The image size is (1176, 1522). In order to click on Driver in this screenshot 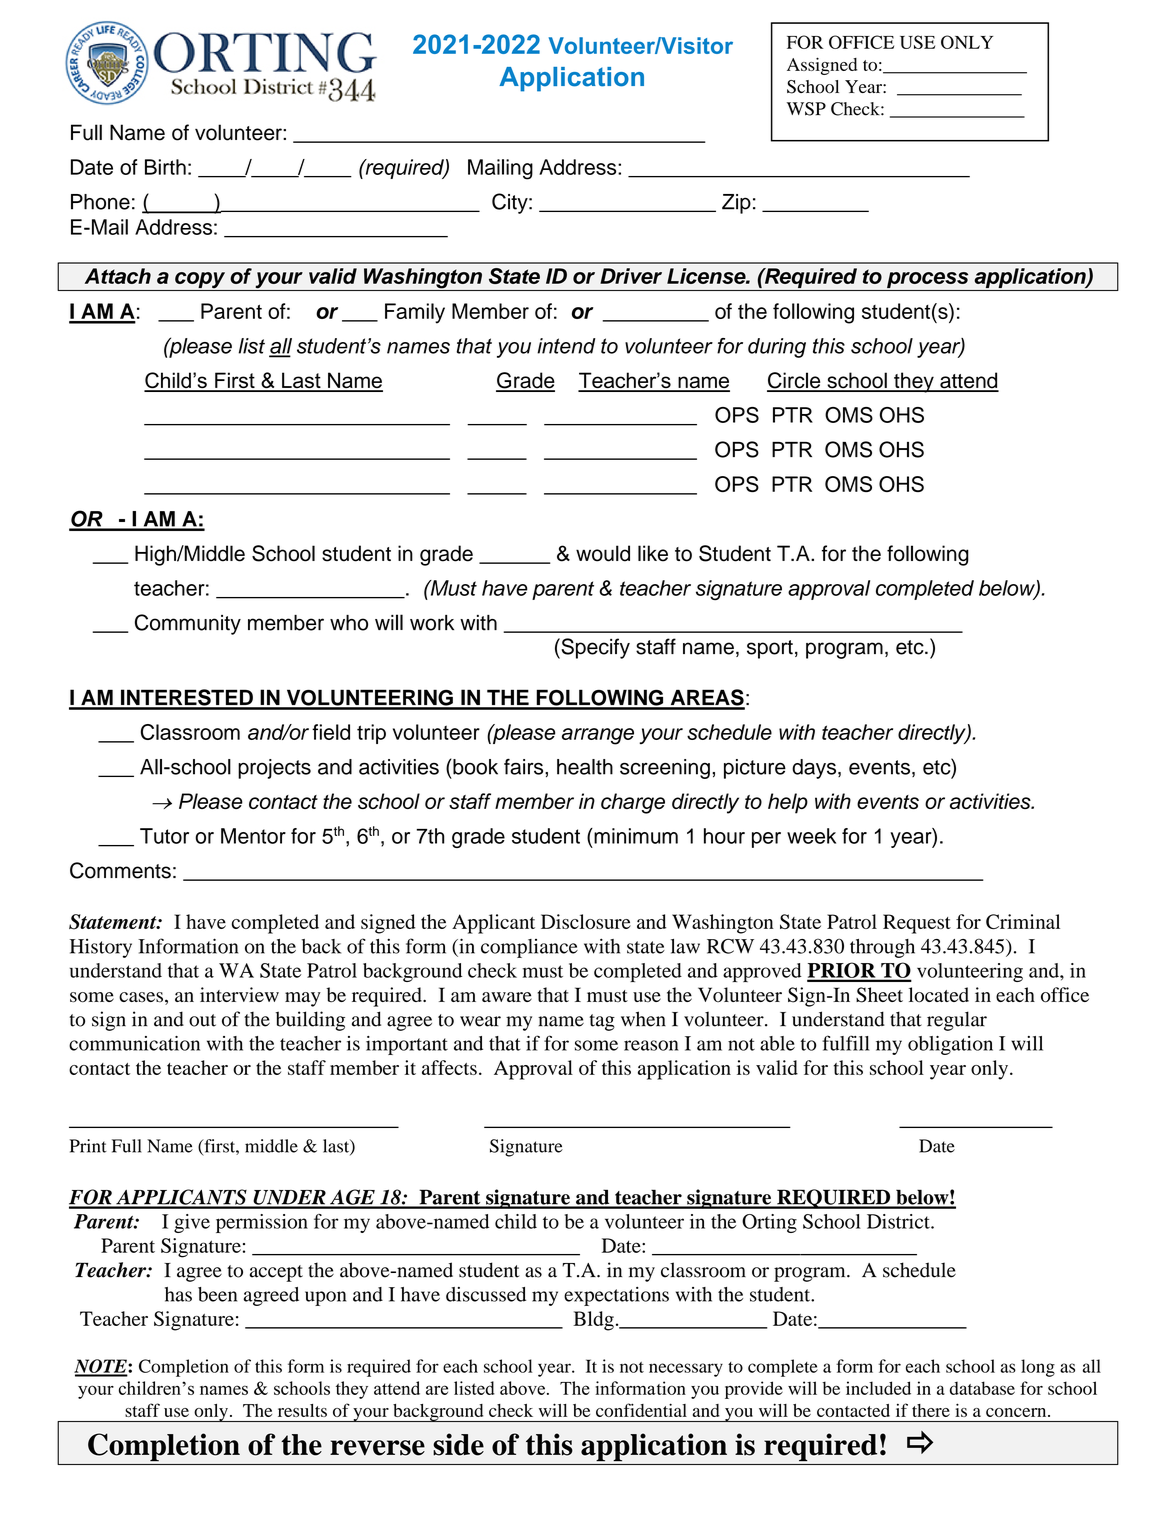, I will do `click(631, 276)`.
